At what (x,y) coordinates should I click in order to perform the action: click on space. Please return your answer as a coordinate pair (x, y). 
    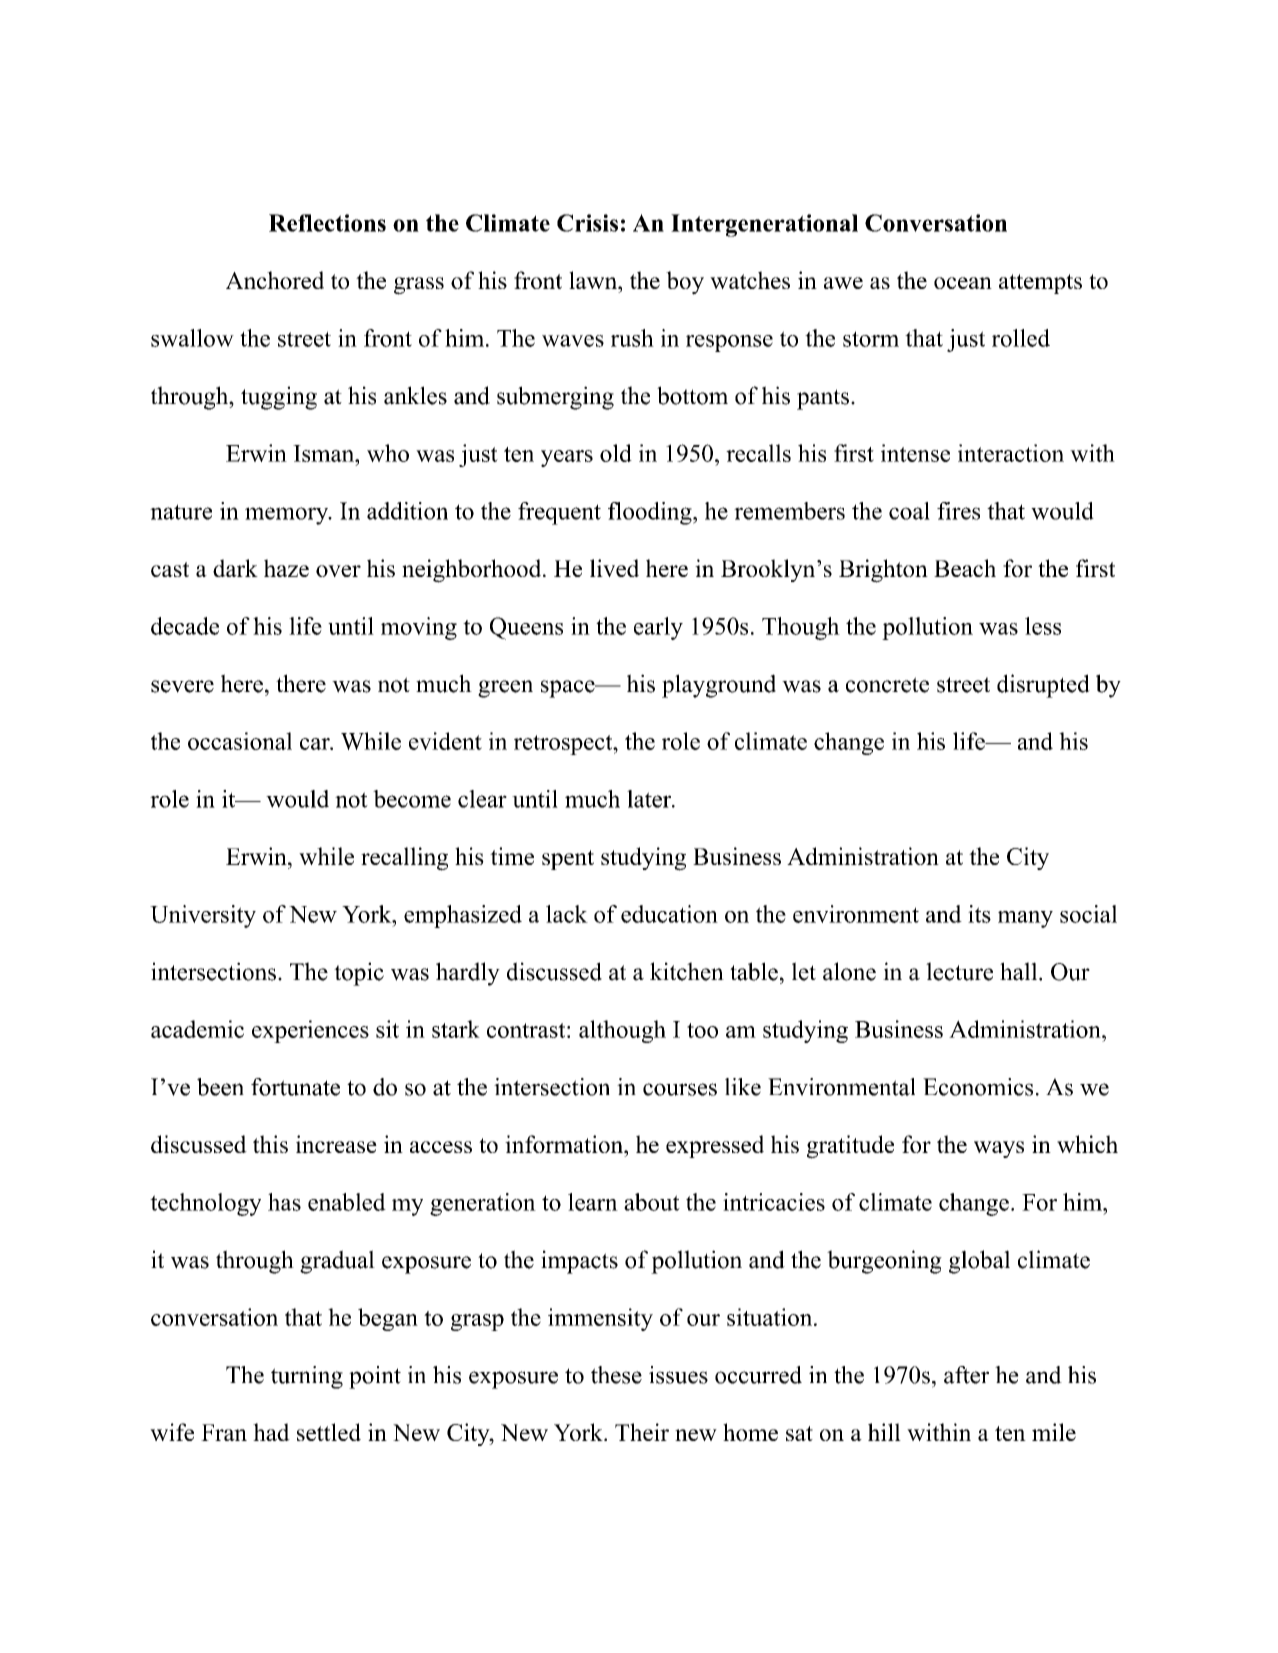
    Looking at the image, I should click on (569, 689).
